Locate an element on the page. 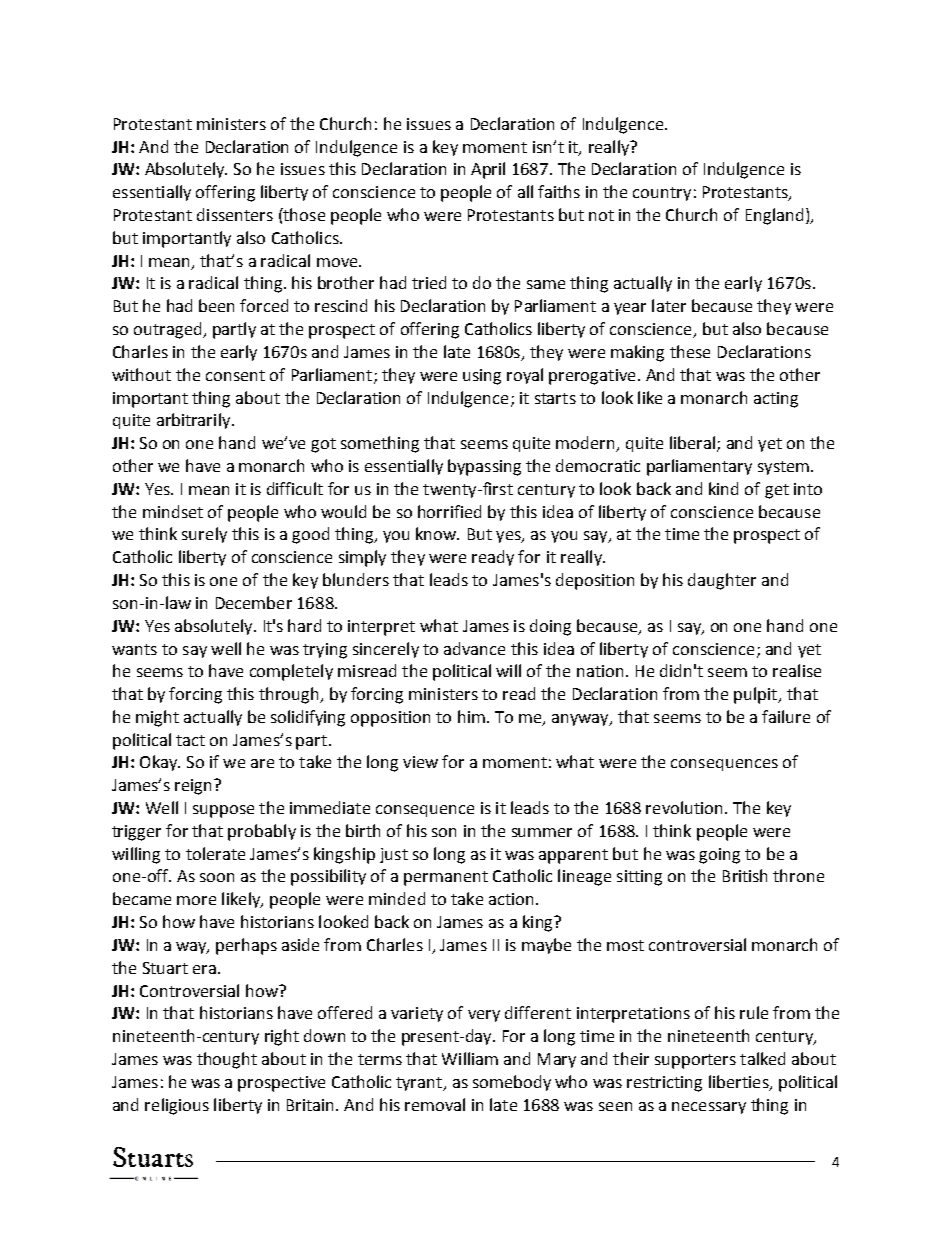 The height and width of the image is (1233, 952). December is located at coordinates (254, 602).
